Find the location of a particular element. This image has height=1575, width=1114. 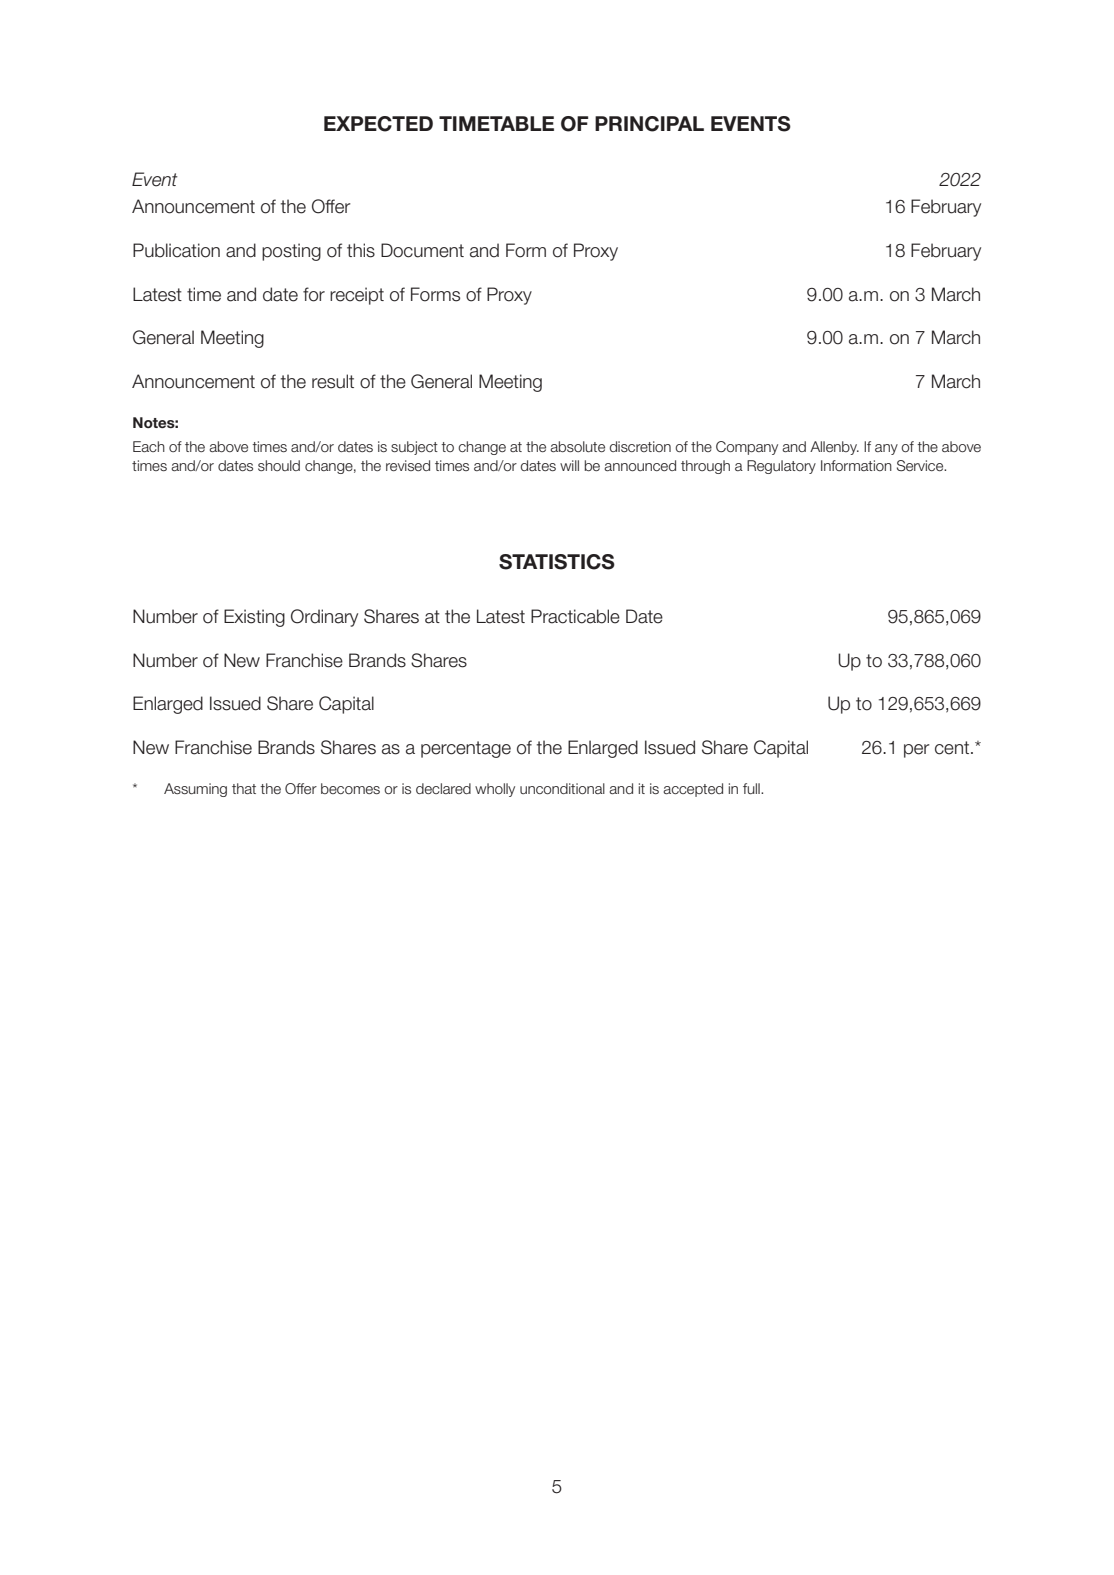

PRINCIPAL is located at coordinates (649, 124).
